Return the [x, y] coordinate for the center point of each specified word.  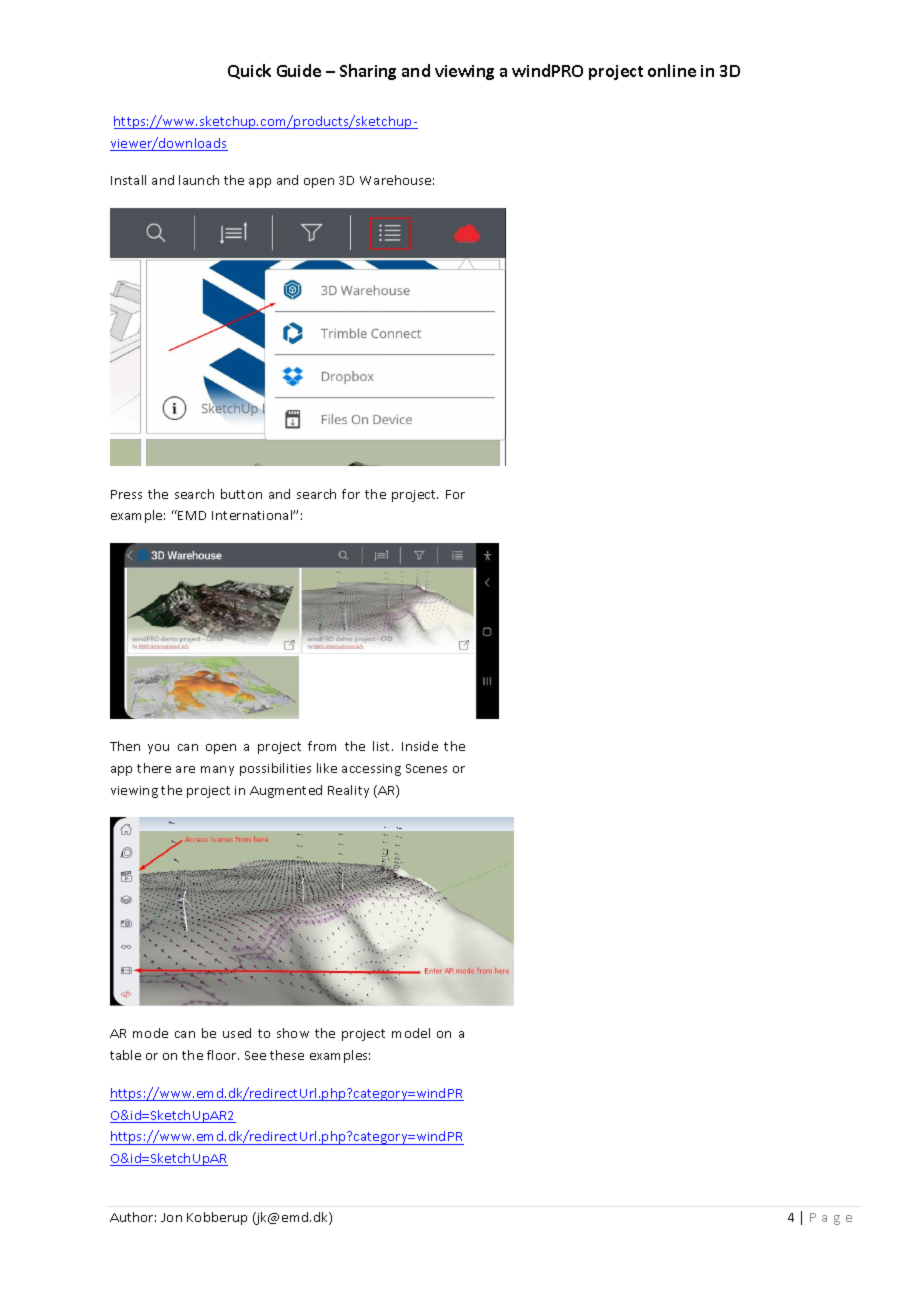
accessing [371, 770]
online [672, 70]
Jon [171, 1217]
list [383, 746]
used [237, 1033]
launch [199, 180]
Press [126, 494]
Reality [348, 791]
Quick [249, 71]
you [158, 749]
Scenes [426, 768]
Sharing [368, 72]
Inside [420, 746]
